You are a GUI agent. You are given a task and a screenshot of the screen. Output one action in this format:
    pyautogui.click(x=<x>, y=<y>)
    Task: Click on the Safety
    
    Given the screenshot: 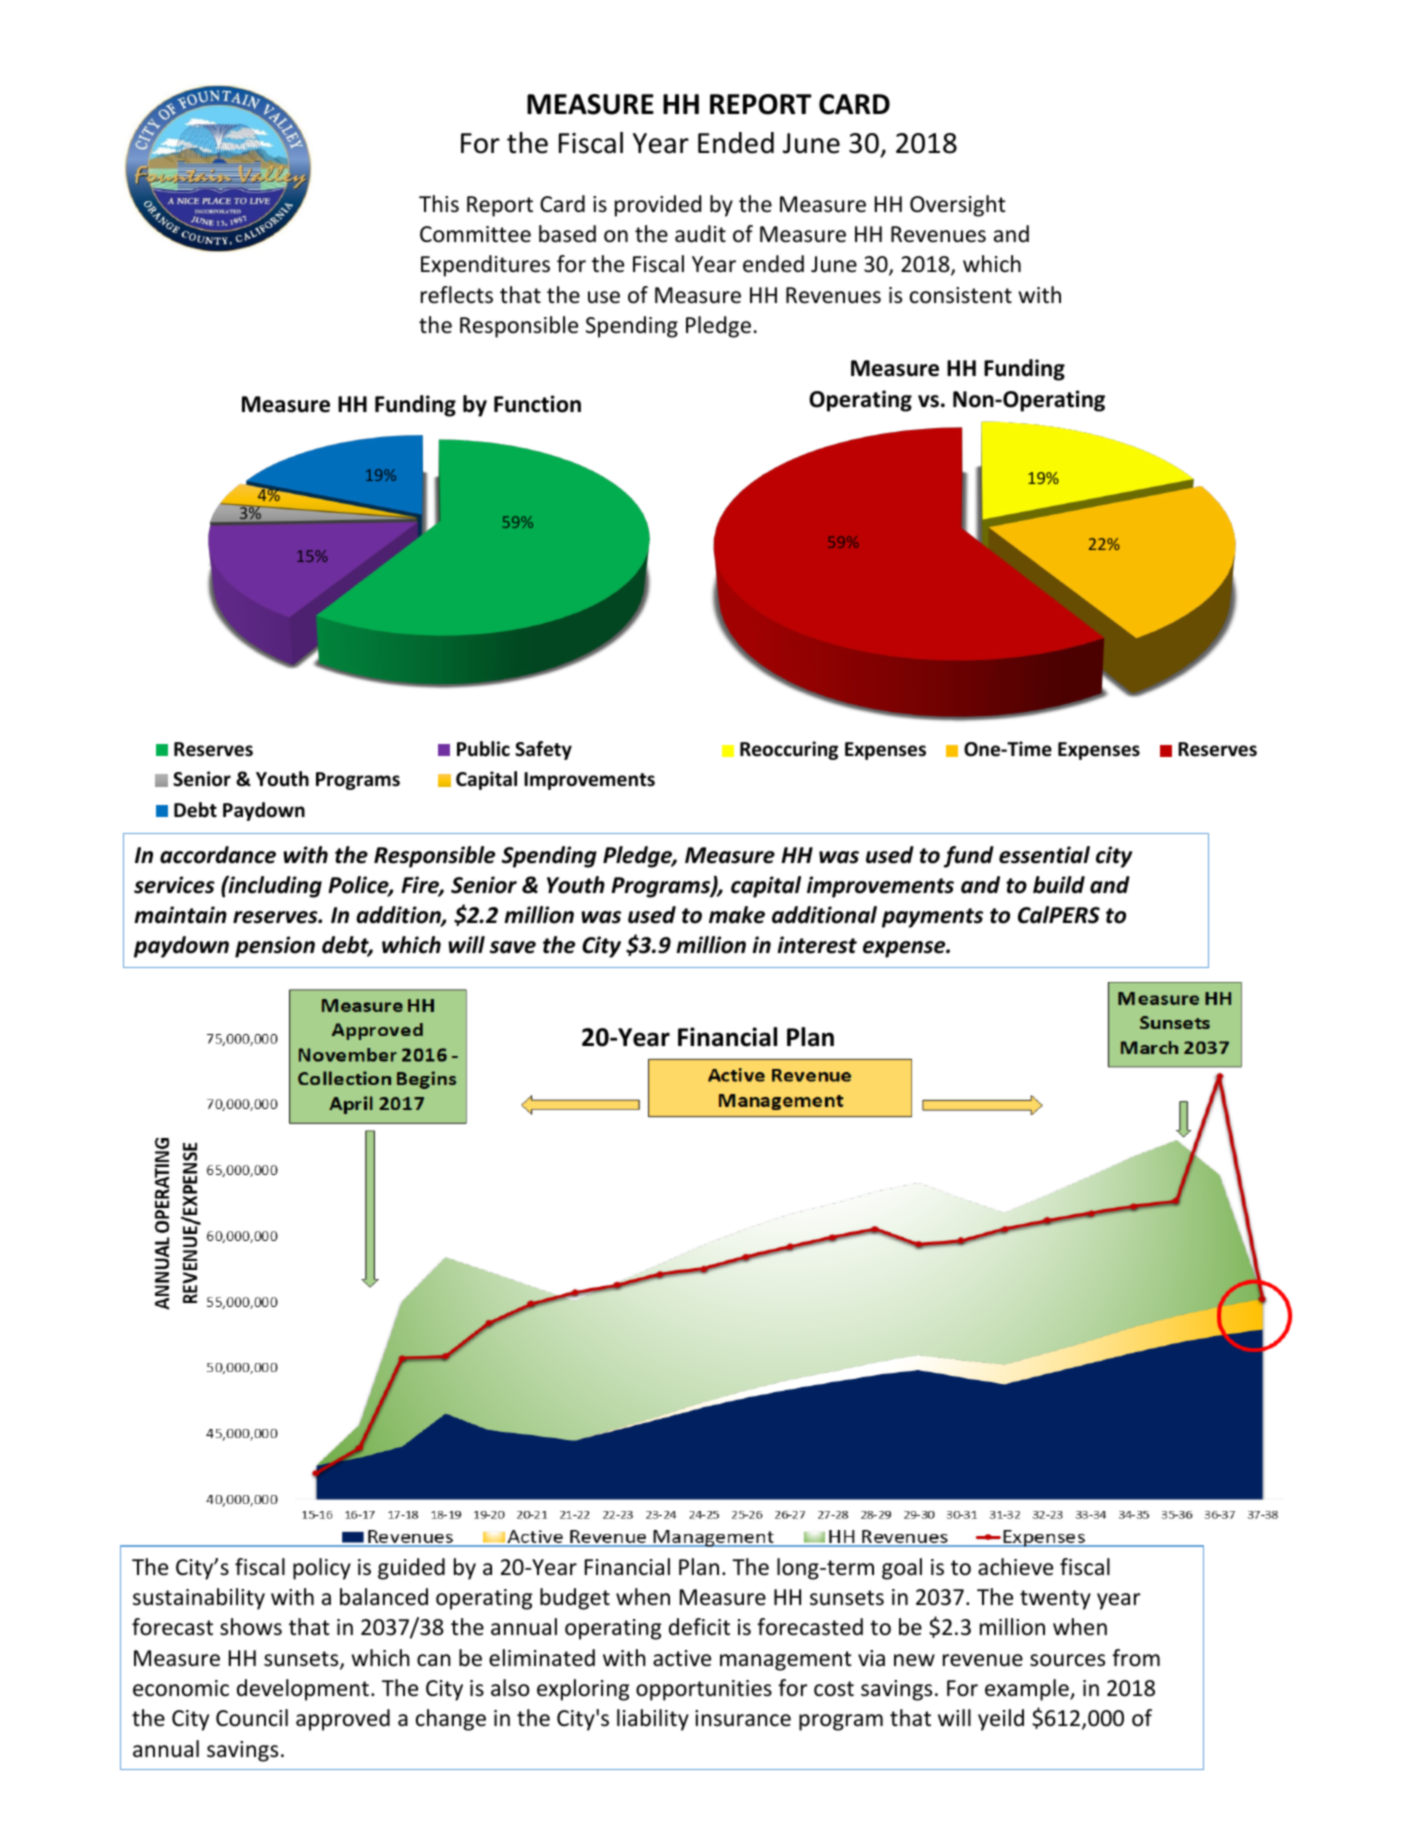 What is the action you would take?
    pyautogui.click(x=543, y=750)
